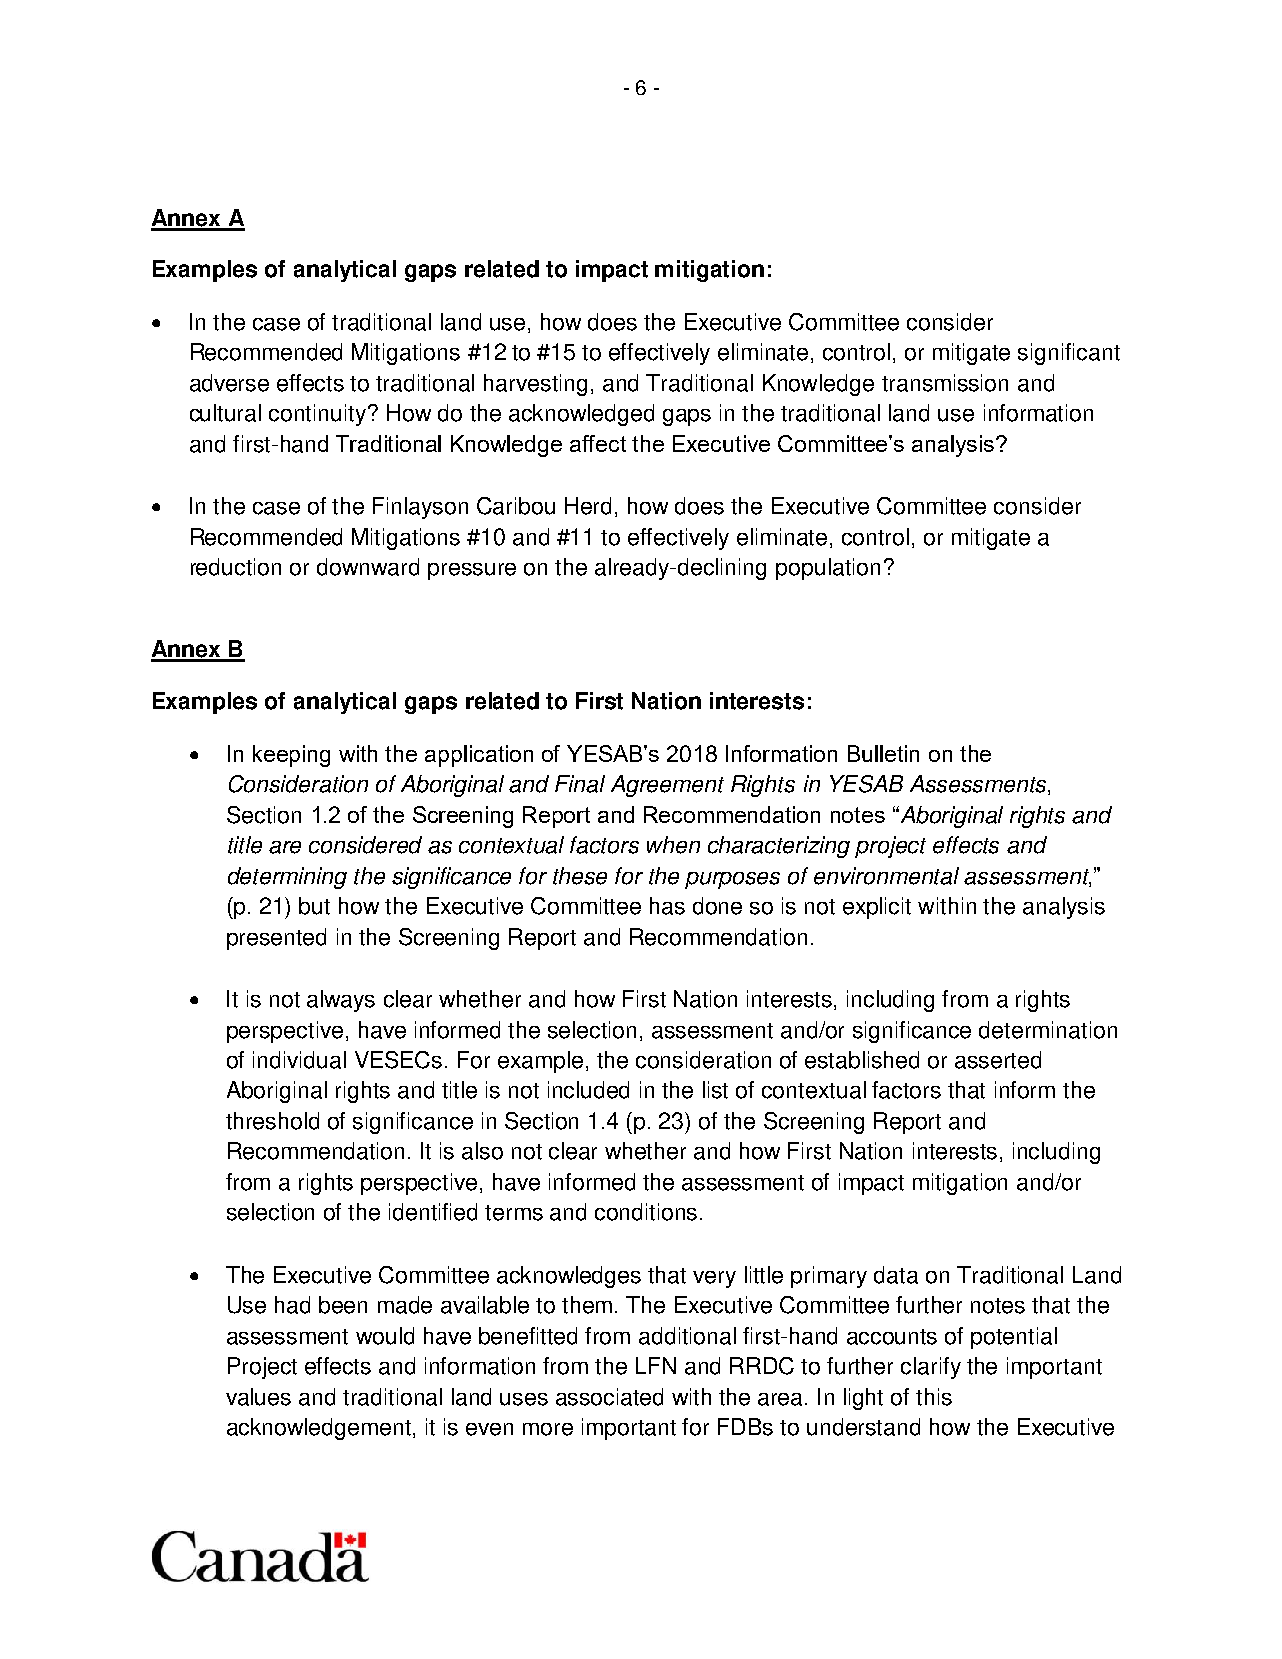  Describe the element at coordinates (314, 906) in the image. I see `but` at that location.
